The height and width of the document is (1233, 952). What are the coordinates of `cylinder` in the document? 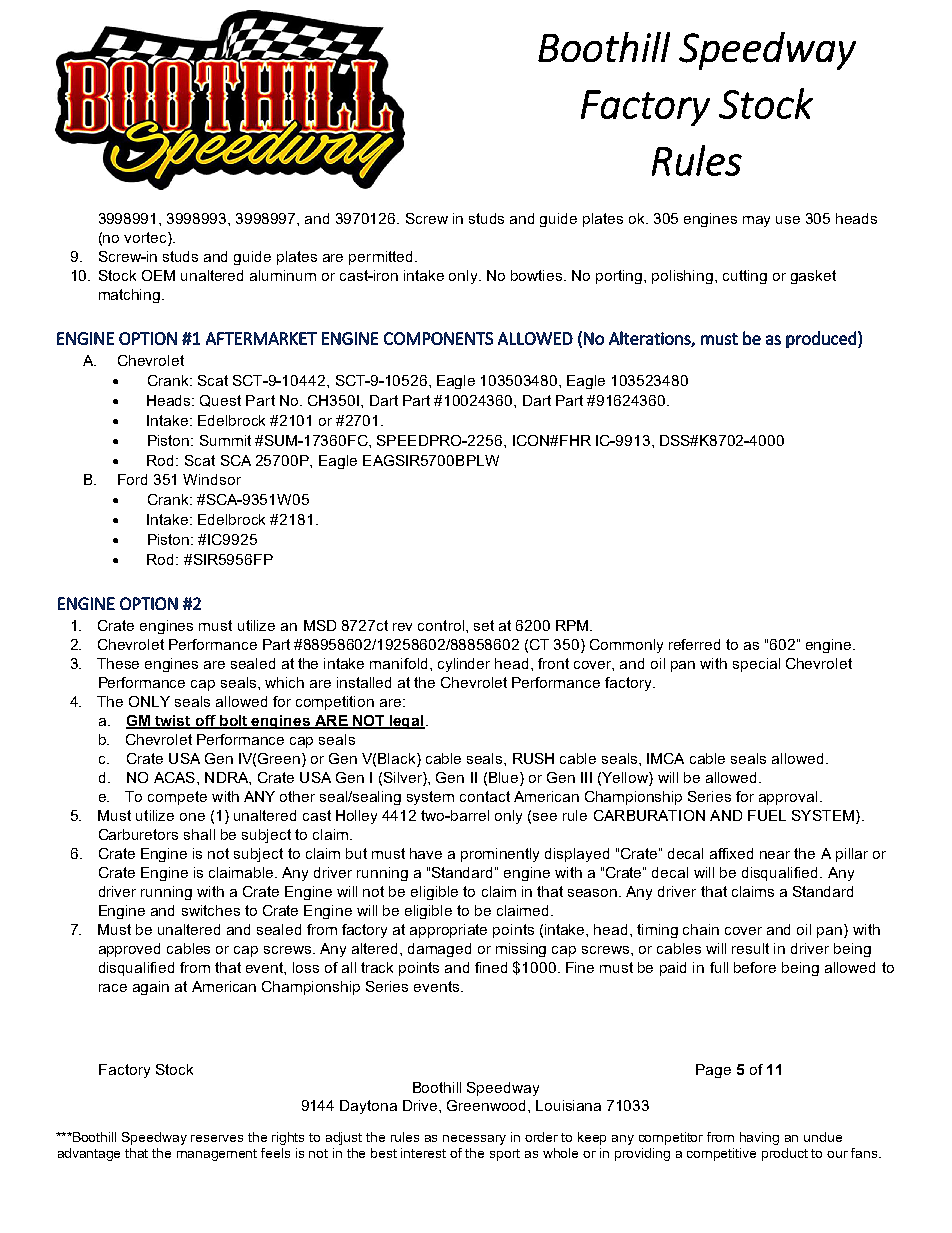 It's located at (464, 665).
